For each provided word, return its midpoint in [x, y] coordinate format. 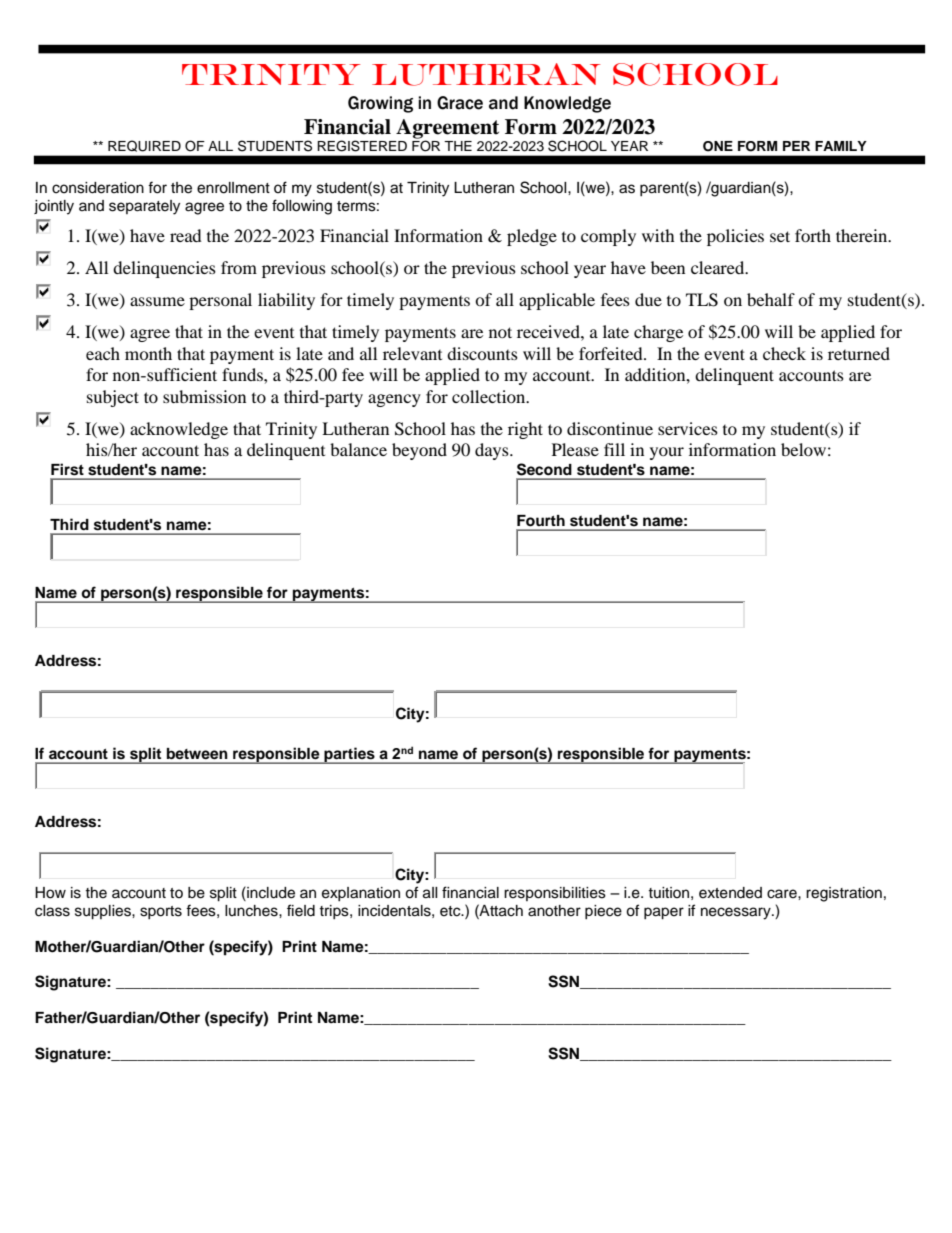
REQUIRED [144, 146]
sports [161, 912]
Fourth [541, 521]
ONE [718, 146]
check [784, 353]
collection [490, 396]
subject [113, 398]
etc [451, 911]
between [197, 753]
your [667, 453]
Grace [460, 103]
